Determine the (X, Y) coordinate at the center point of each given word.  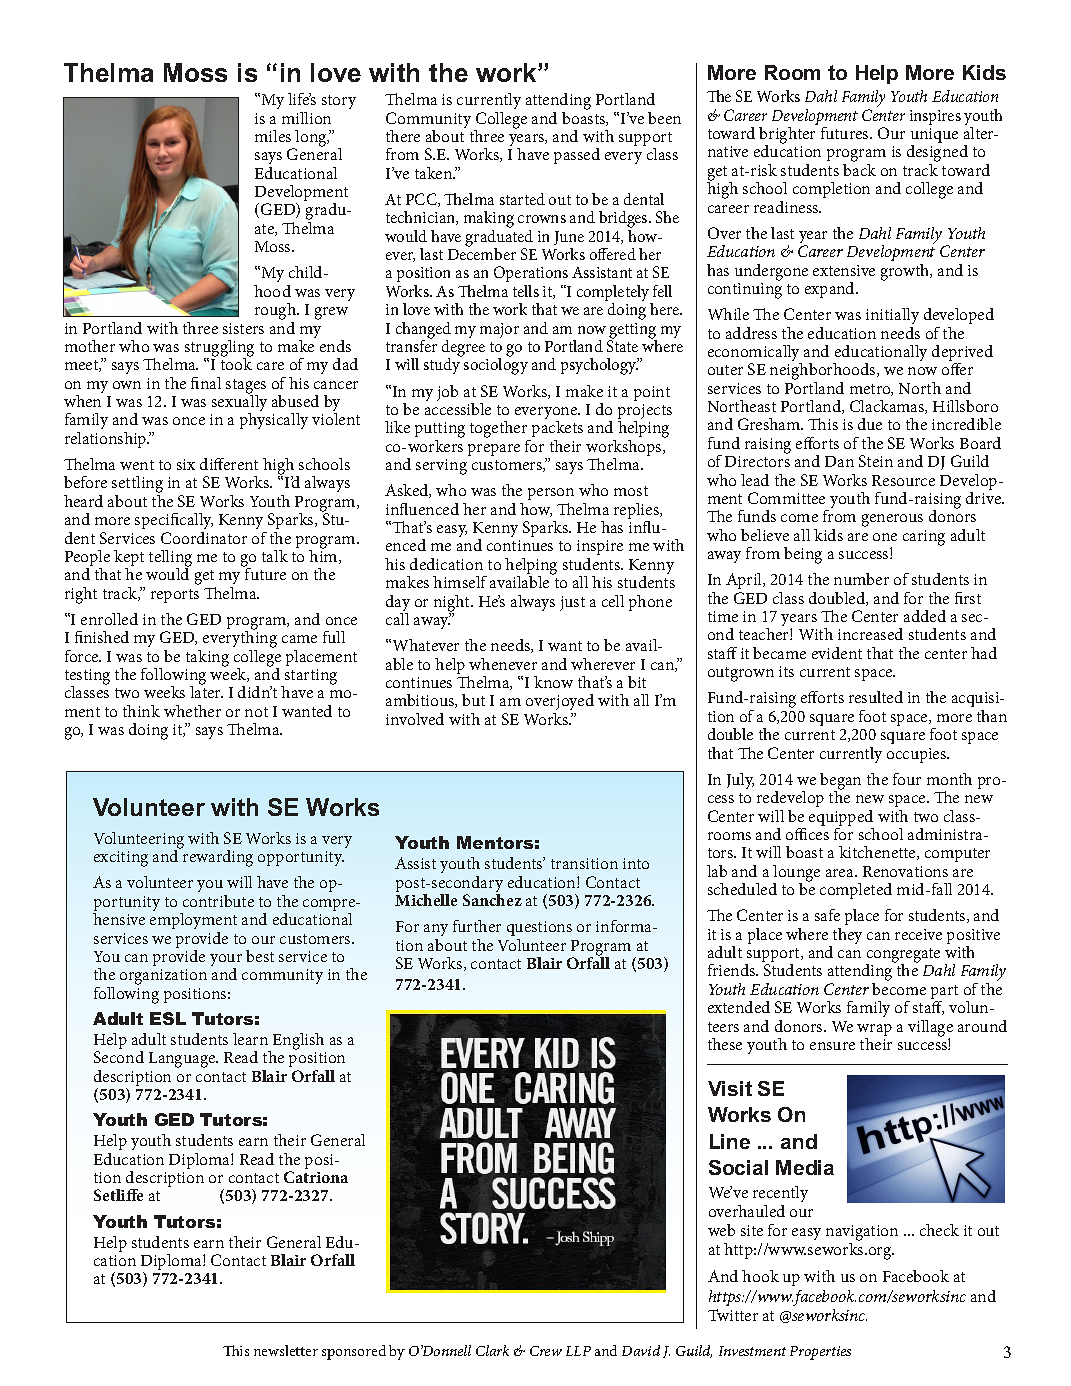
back (859, 168)
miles (273, 136)
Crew (546, 1351)
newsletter (286, 1350)
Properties (820, 1353)
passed (577, 156)
